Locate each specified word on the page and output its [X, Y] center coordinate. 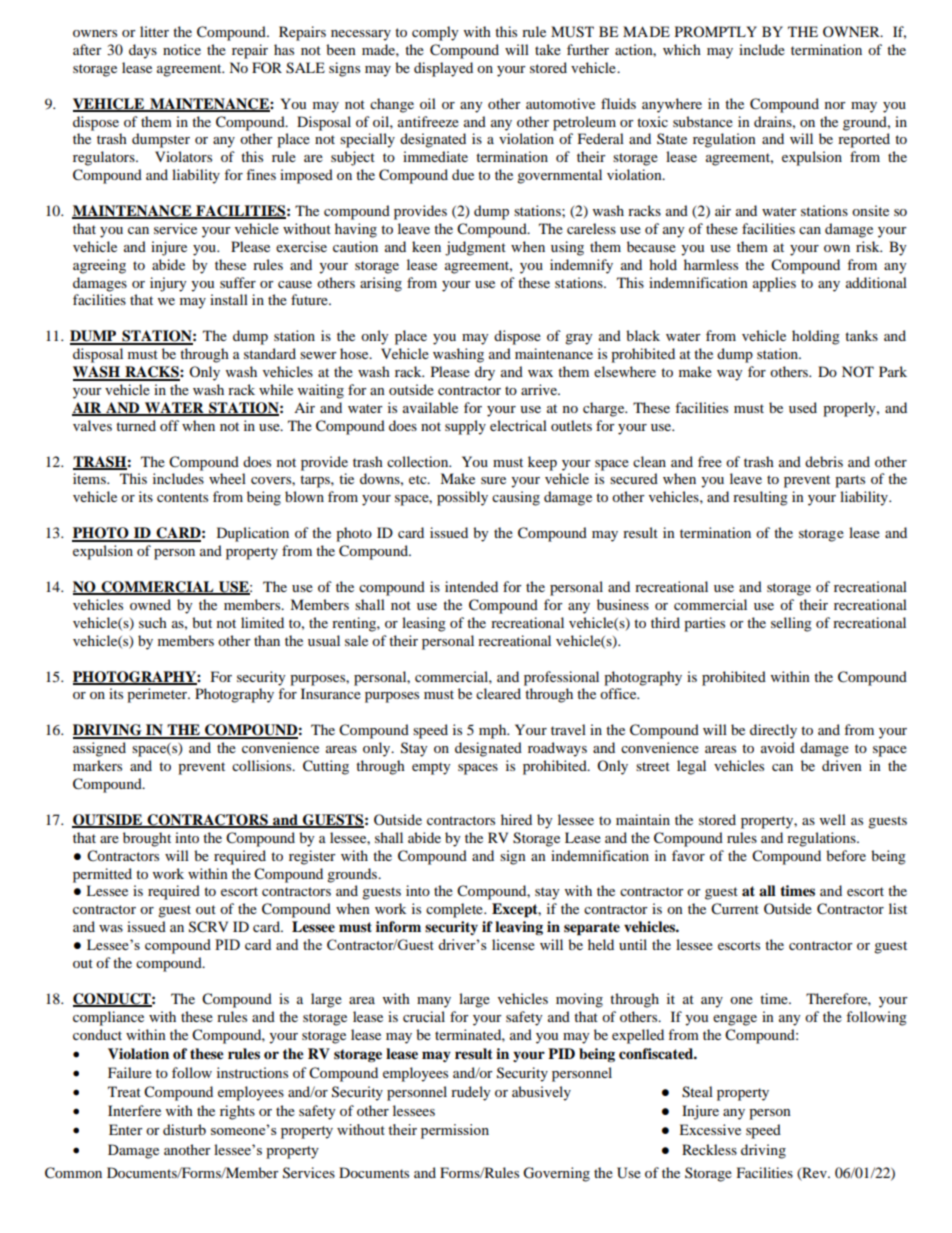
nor [835, 105]
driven [842, 765]
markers [97, 765]
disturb [184, 1129]
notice [182, 49]
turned [136, 425]
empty [431, 768]
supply [465, 427]
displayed [443, 69]
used [803, 407]
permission [455, 1131]
